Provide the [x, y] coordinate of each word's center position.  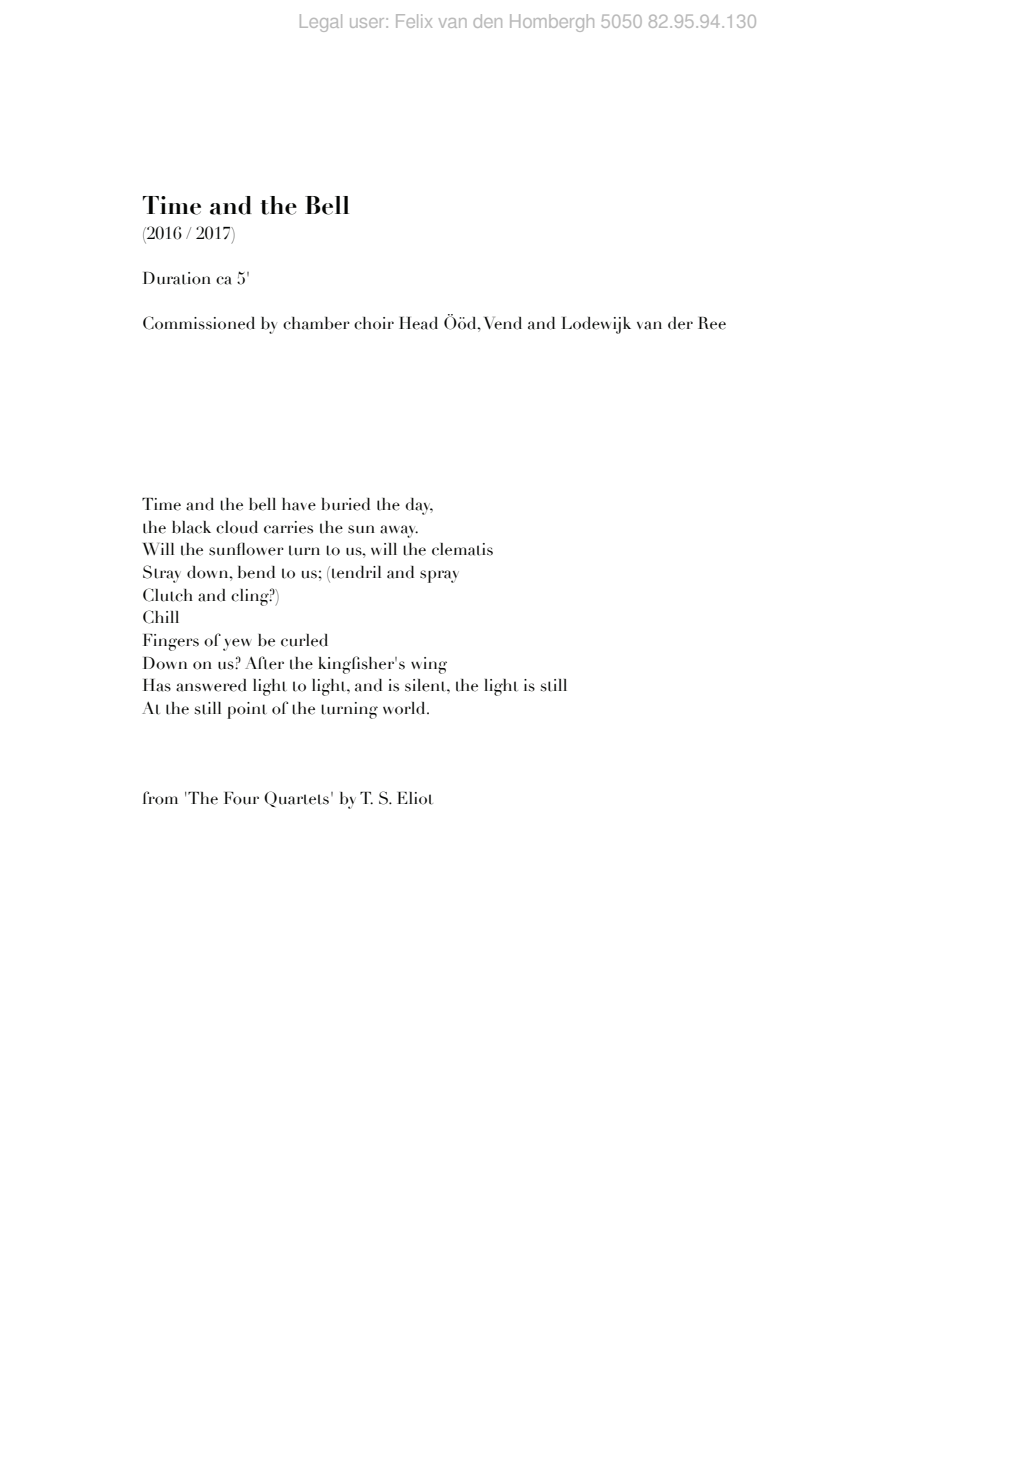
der [680, 323]
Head [418, 323]
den [487, 21]
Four [241, 798]
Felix [414, 21]
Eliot [415, 798]
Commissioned [199, 323]
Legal [321, 23]
